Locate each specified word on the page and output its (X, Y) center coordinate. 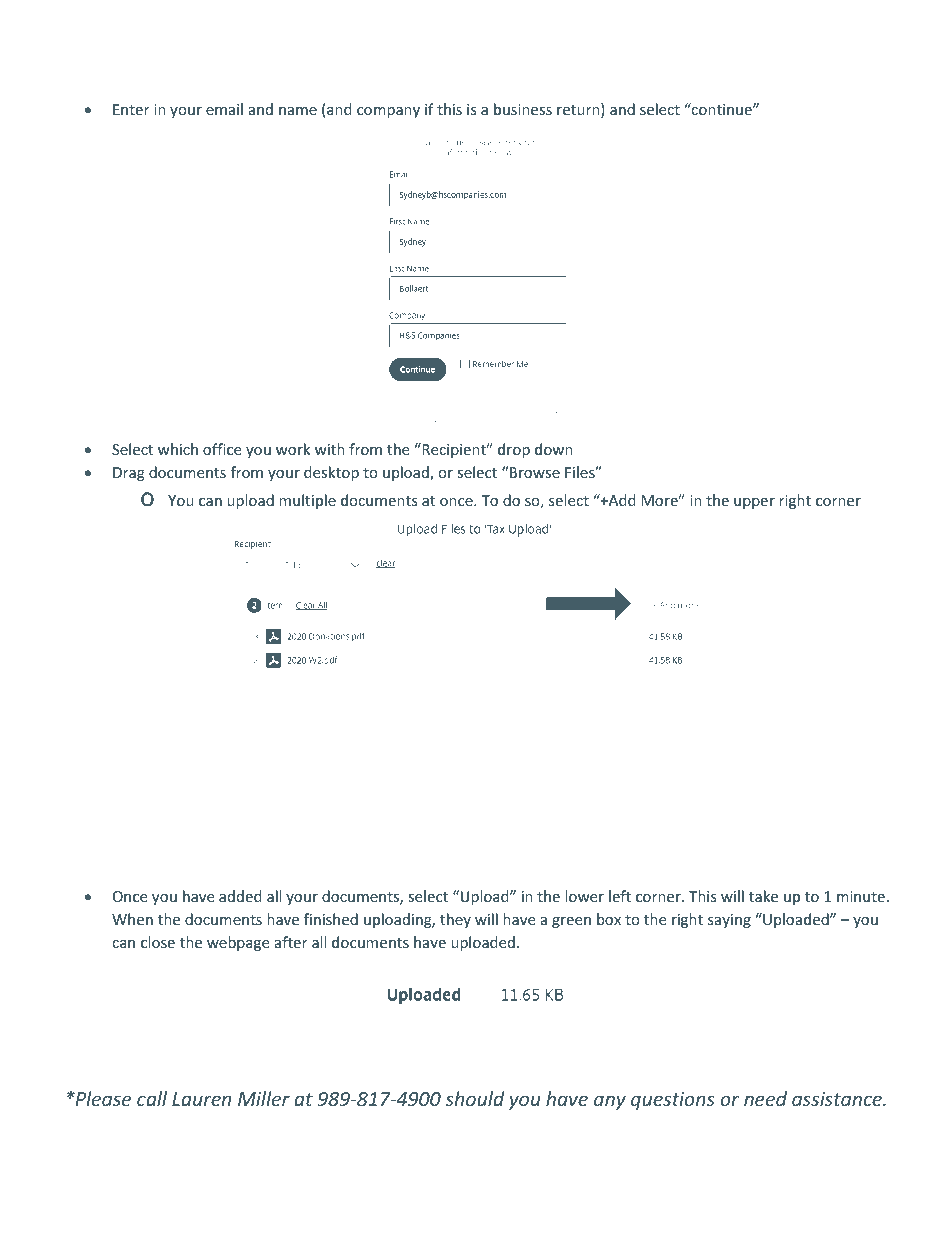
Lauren (201, 1099)
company (388, 112)
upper (754, 503)
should (474, 1098)
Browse (535, 472)
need (765, 1098)
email (224, 109)
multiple (307, 501)
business (523, 109)
